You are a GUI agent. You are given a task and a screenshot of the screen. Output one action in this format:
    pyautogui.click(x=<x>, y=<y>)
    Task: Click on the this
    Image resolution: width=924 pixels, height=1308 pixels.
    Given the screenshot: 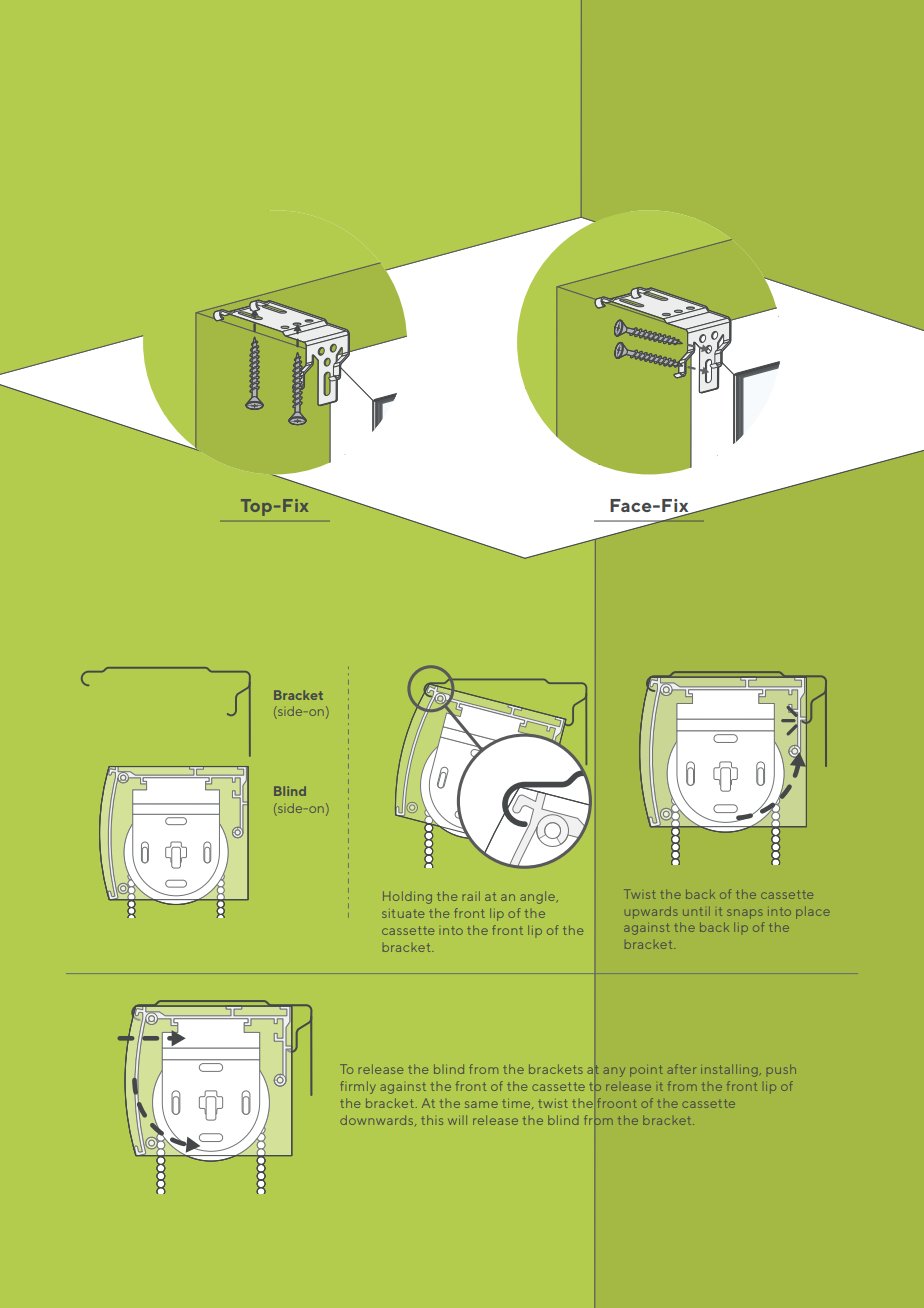 What is the action you would take?
    pyautogui.click(x=432, y=1120)
